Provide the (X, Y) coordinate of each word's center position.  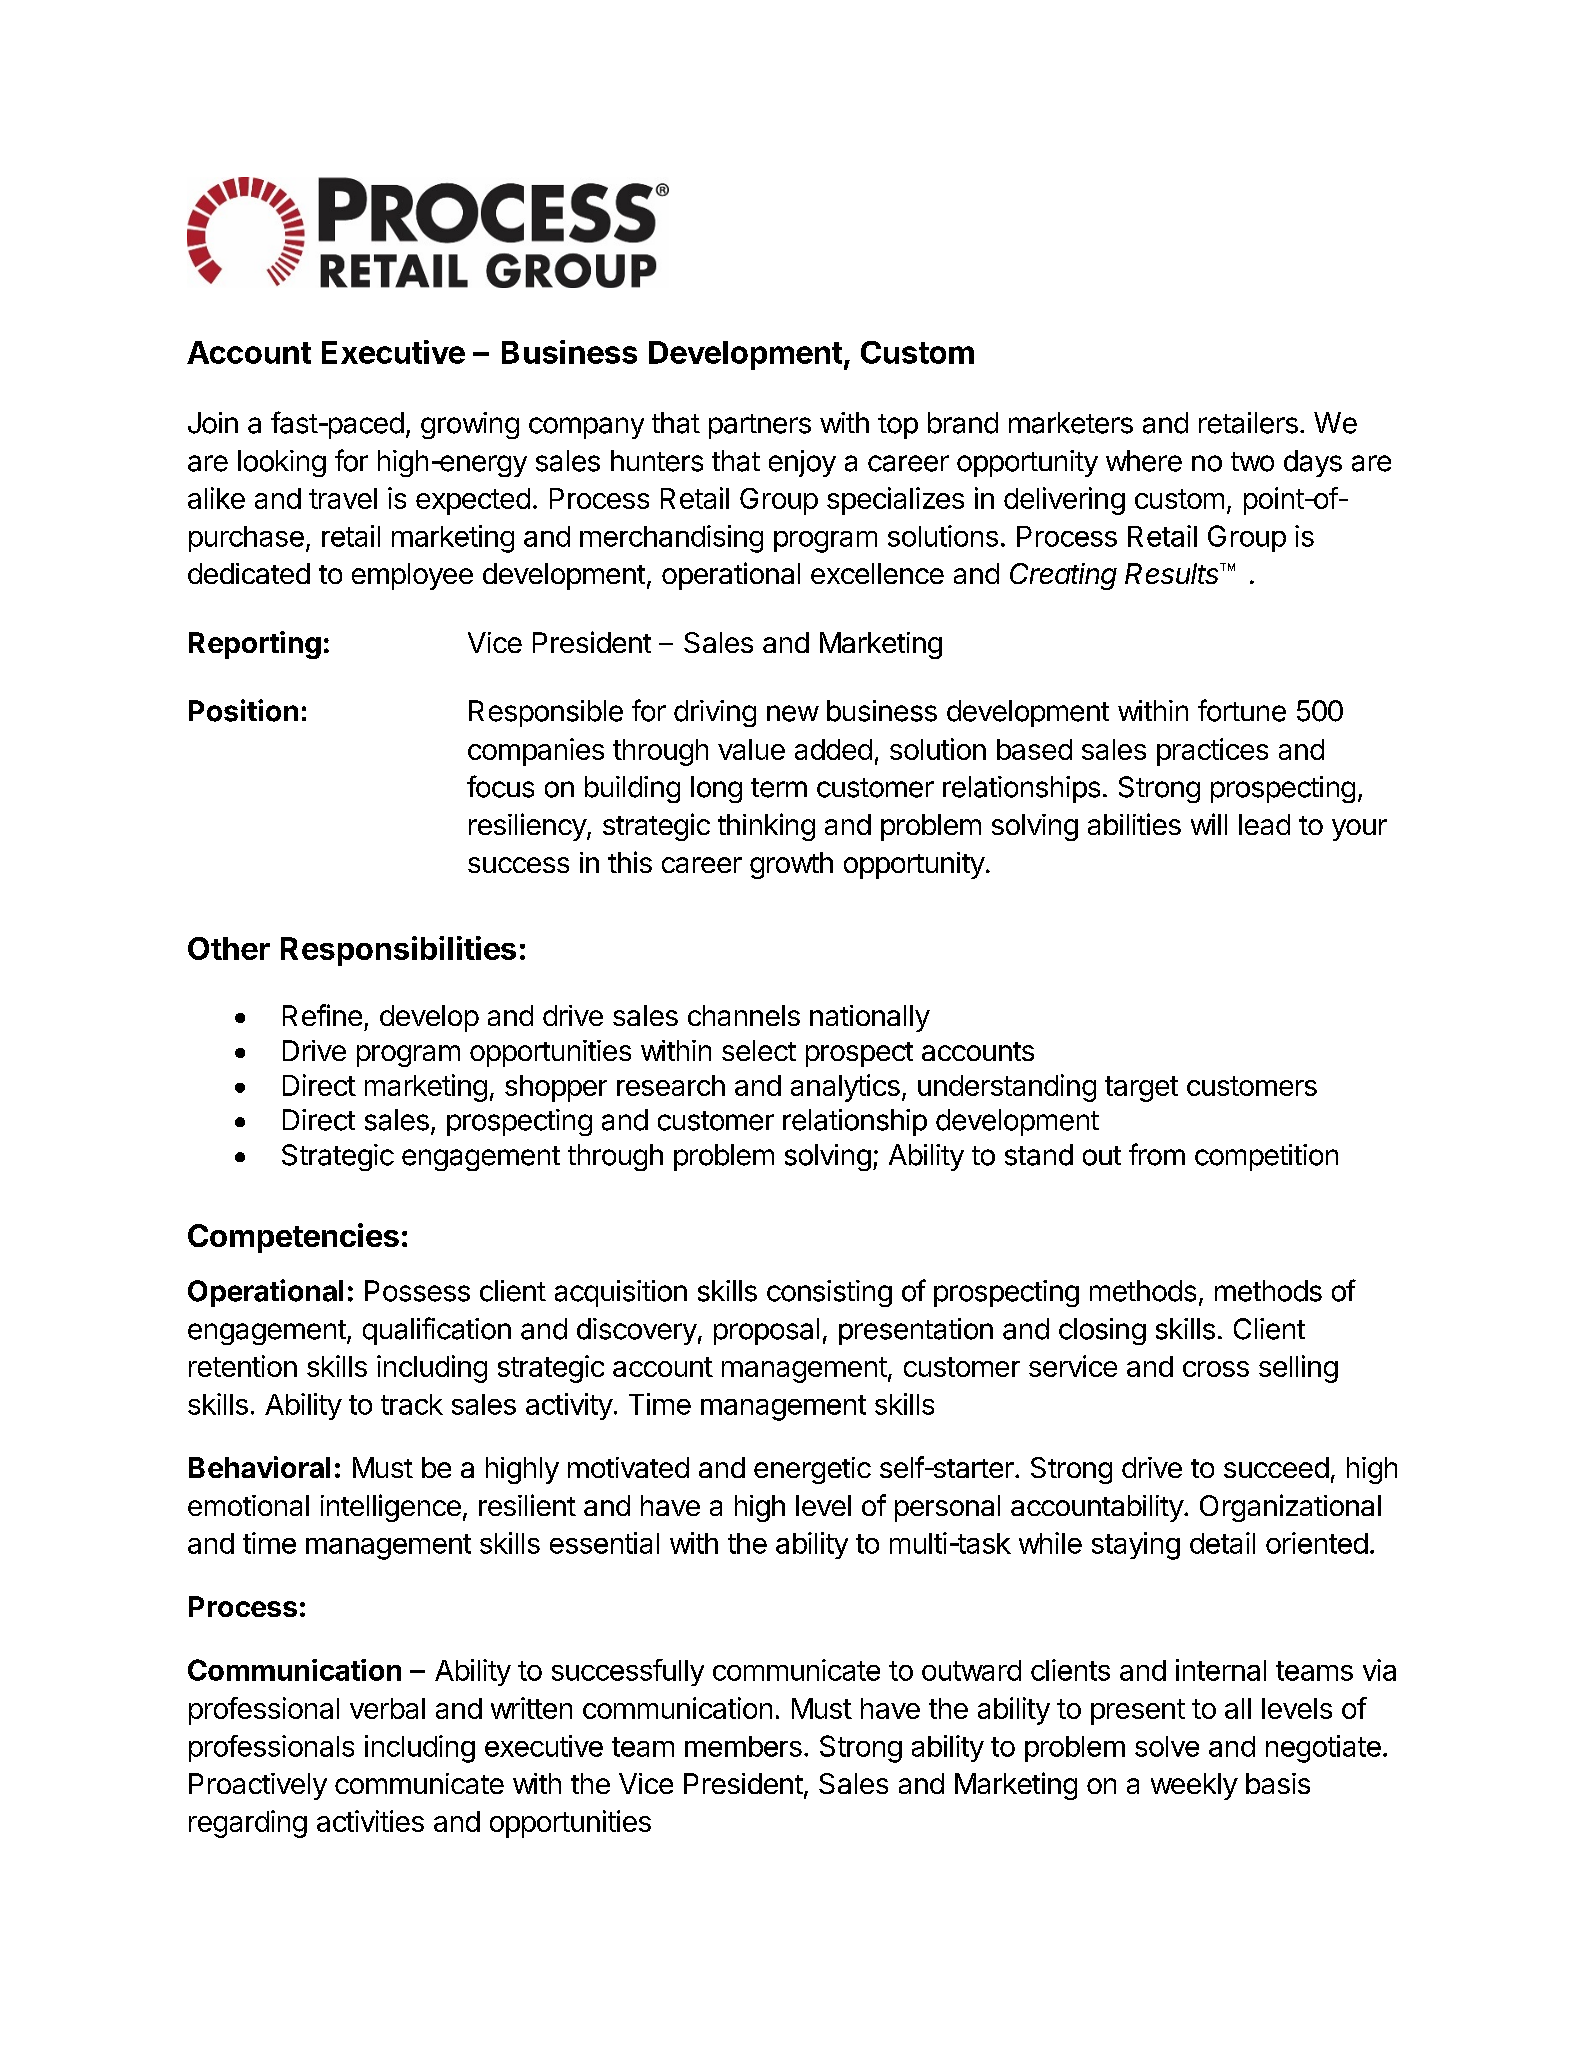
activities (370, 1821)
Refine (322, 1015)
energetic (812, 1470)
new (793, 713)
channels (744, 1015)
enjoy (802, 463)
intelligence (391, 1508)
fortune (1242, 710)
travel (343, 498)
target (1141, 1089)
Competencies (293, 1238)
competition (1266, 1157)
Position (243, 710)
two (1252, 462)
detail (1222, 1543)
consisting (829, 1293)
